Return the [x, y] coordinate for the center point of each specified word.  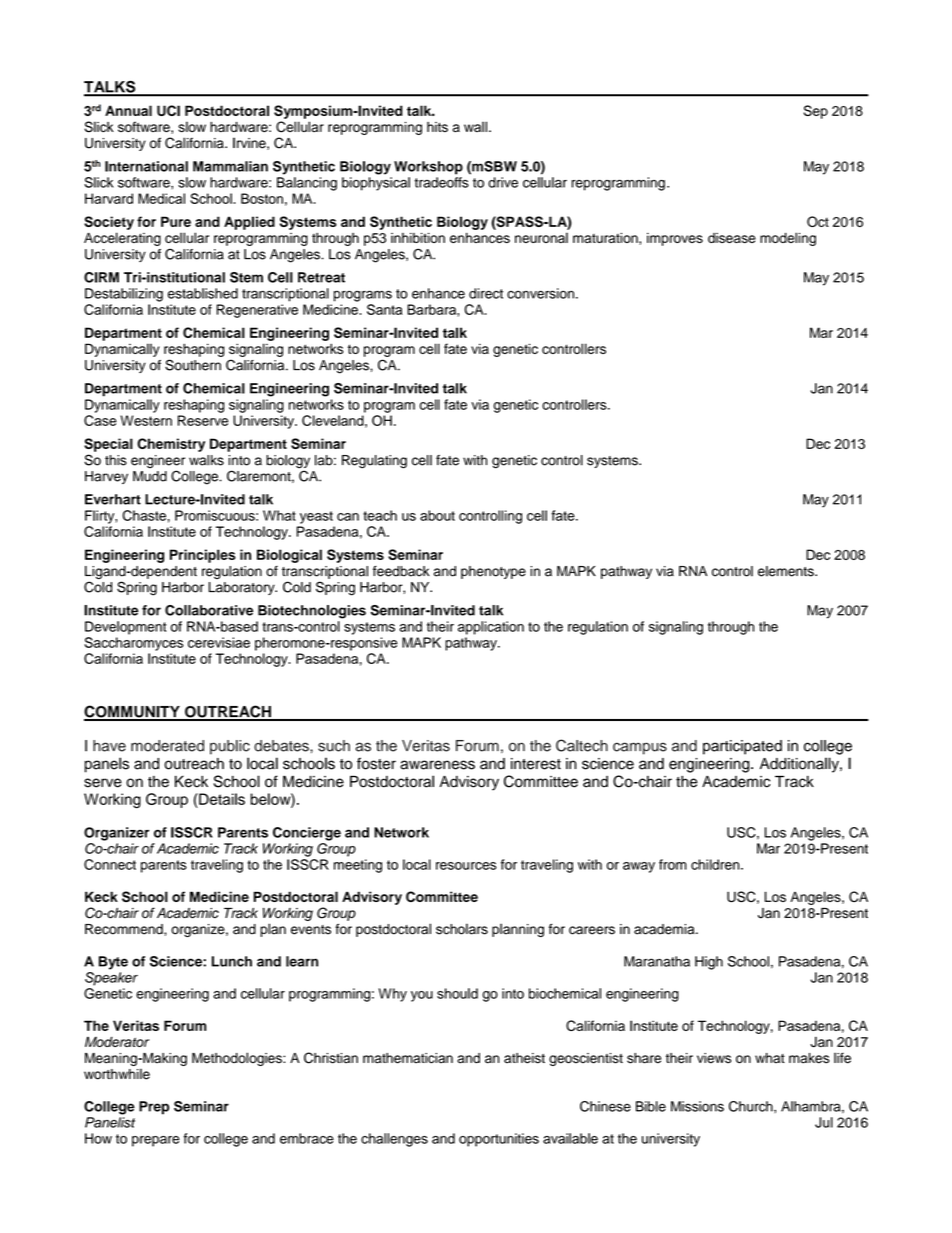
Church [752, 1106]
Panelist [110, 1122]
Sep [816, 112]
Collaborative [209, 610]
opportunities [499, 1140]
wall [475, 126]
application [491, 628]
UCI [168, 110]
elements [787, 571]
